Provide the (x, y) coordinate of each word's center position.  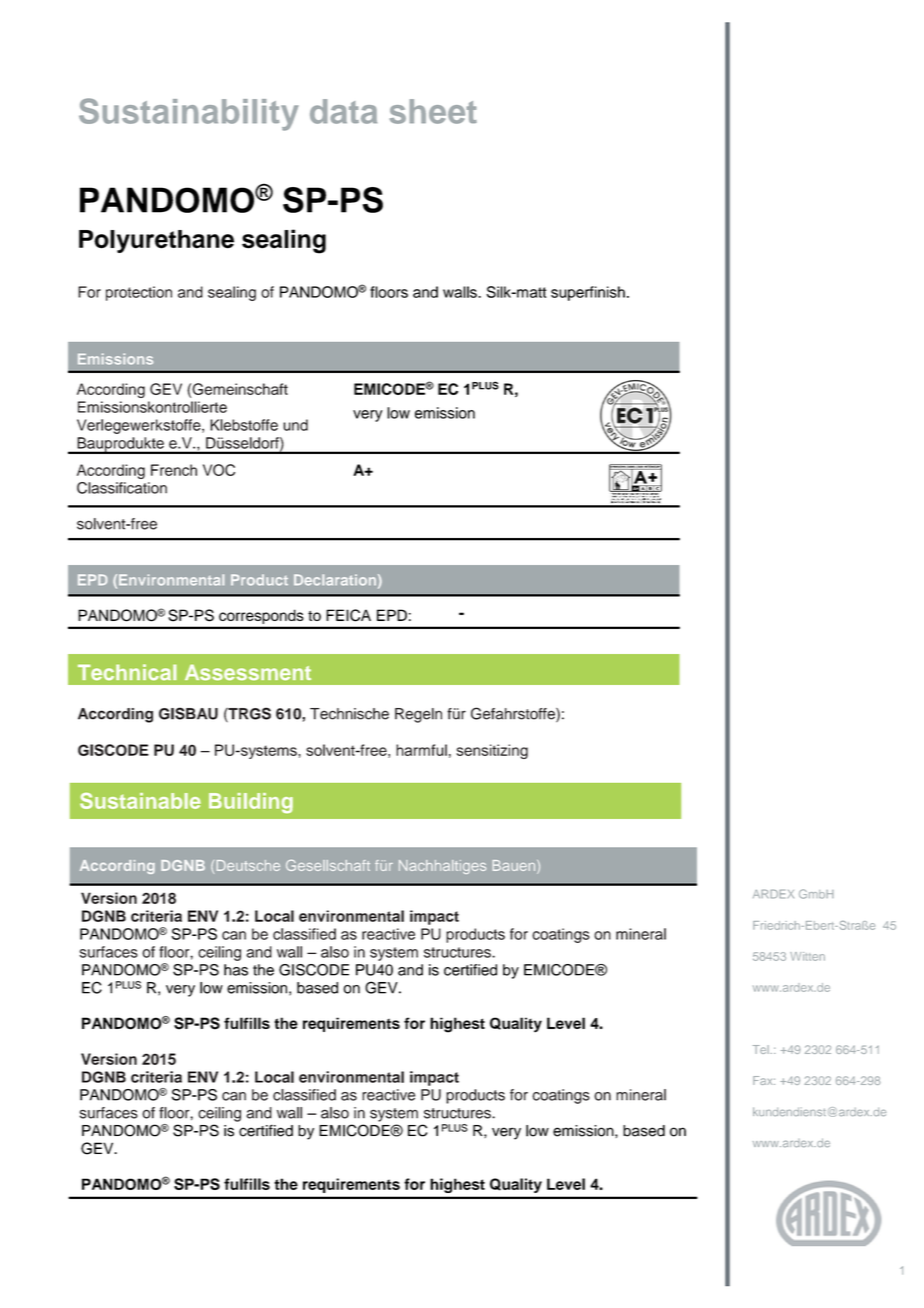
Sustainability (189, 114)
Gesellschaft (328, 865)
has (236, 970)
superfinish (588, 293)
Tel (761, 1049)
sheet (433, 111)
